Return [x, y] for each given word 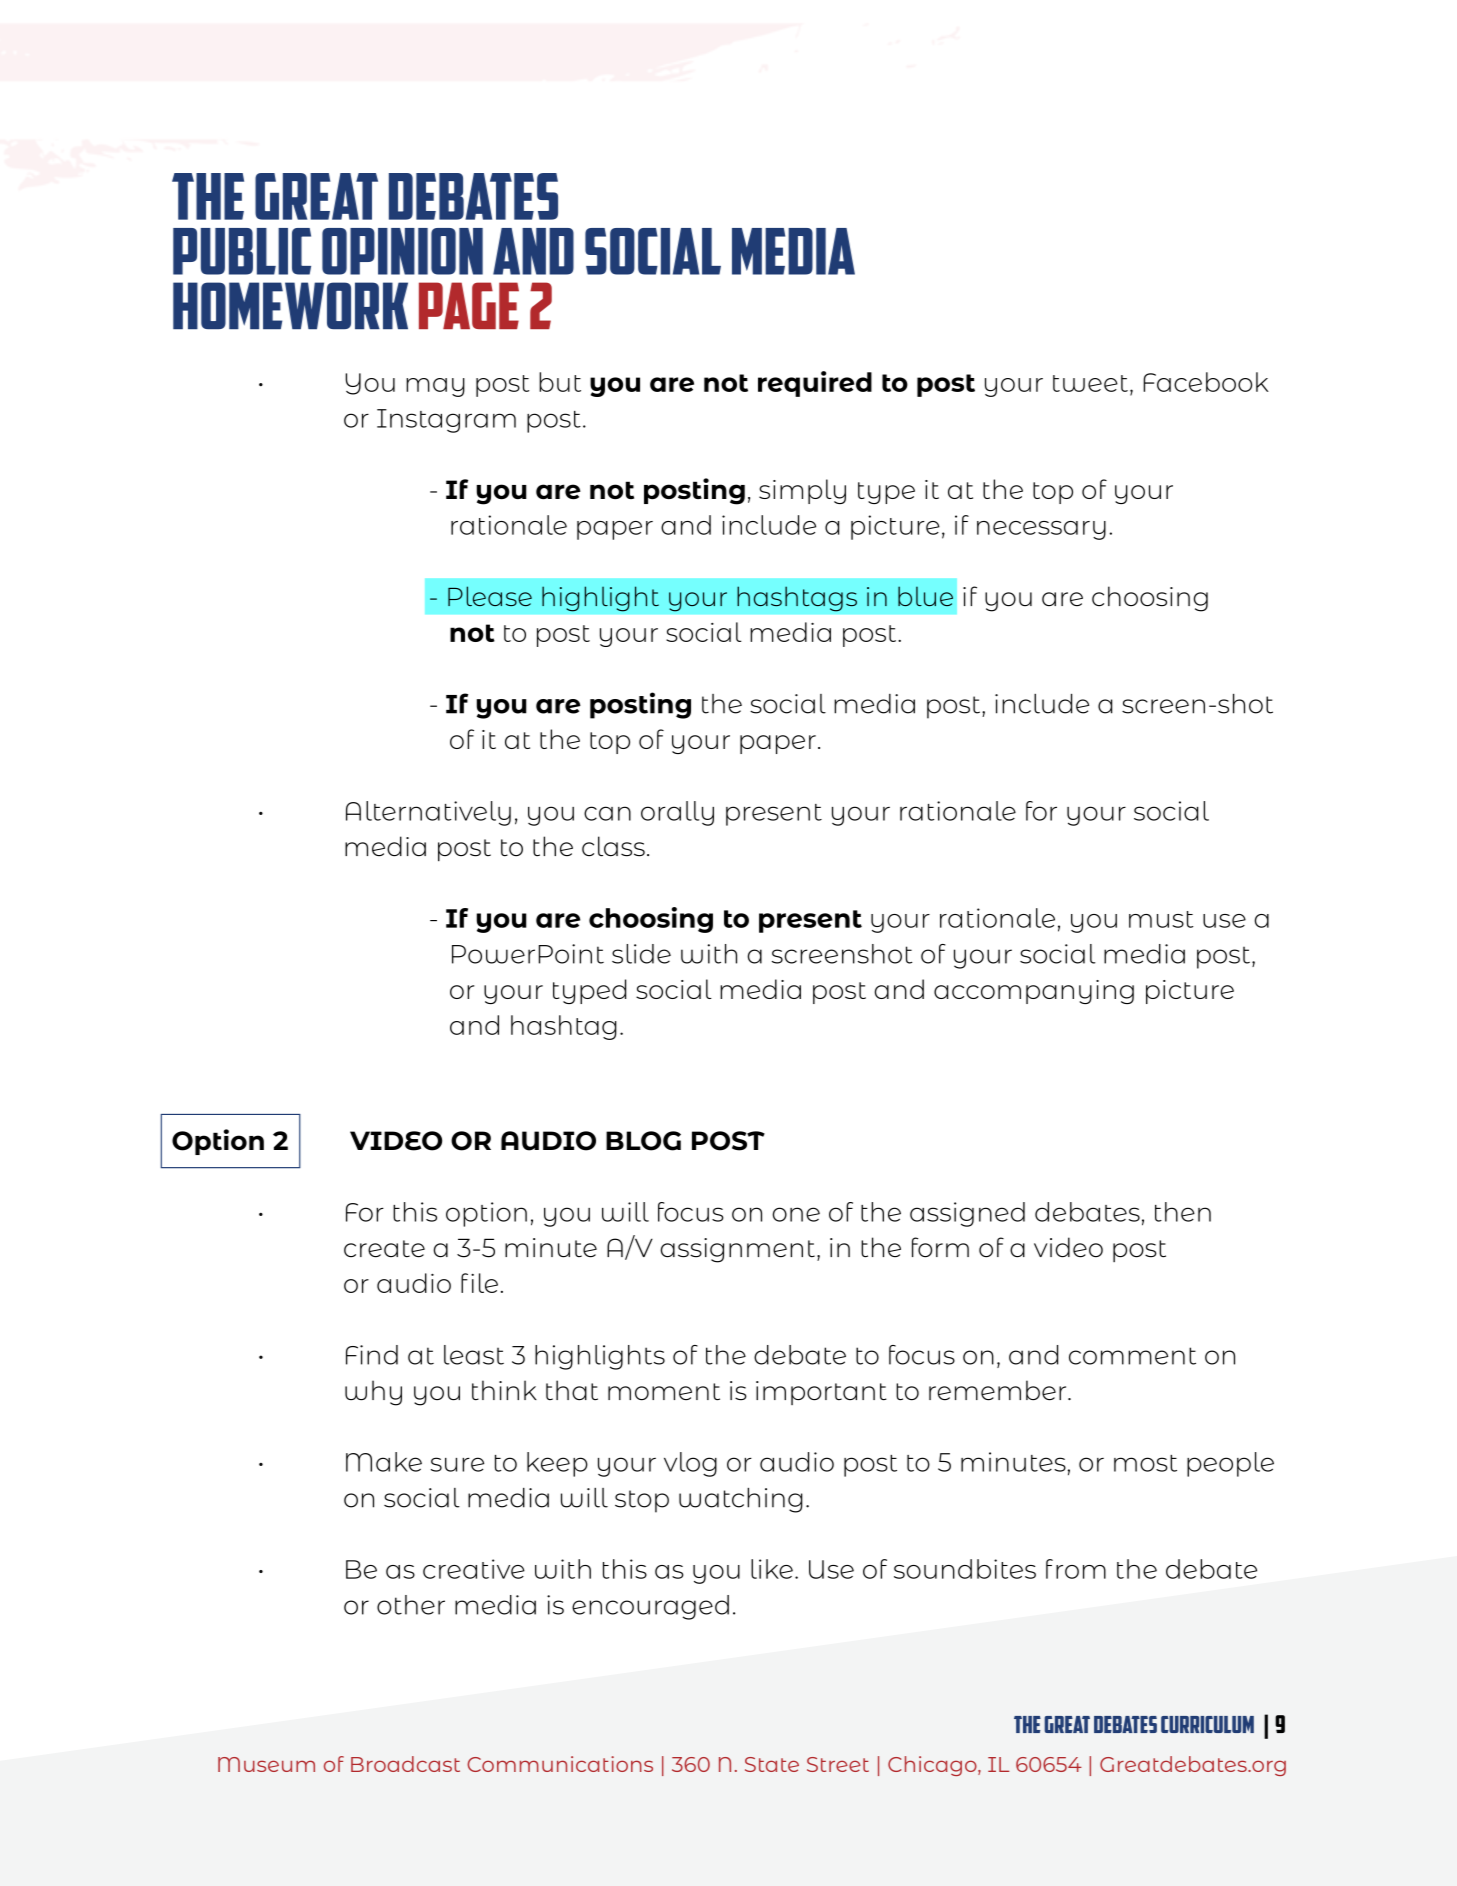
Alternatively [428, 813]
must [1161, 919]
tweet [1090, 383]
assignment [737, 1250]
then [1183, 1212]
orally [677, 813]
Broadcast [405, 1764]
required [815, 384]
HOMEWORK [290, 305]
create [384, 1249]
